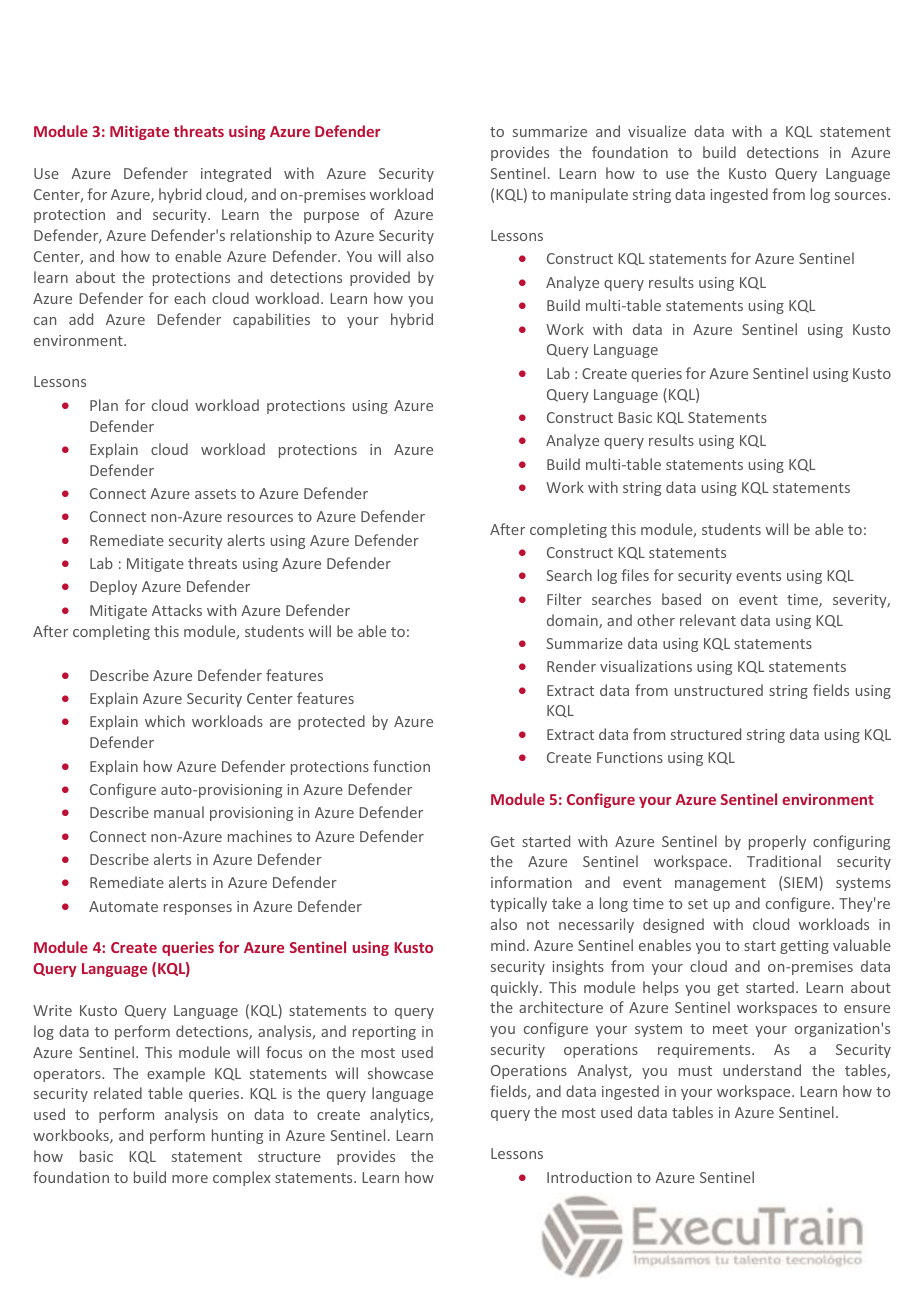 This page has width=924, height=1308. What do you see at coordinates (777, 842) in the page?
I see `properly` at bounding box center [777, 842].
